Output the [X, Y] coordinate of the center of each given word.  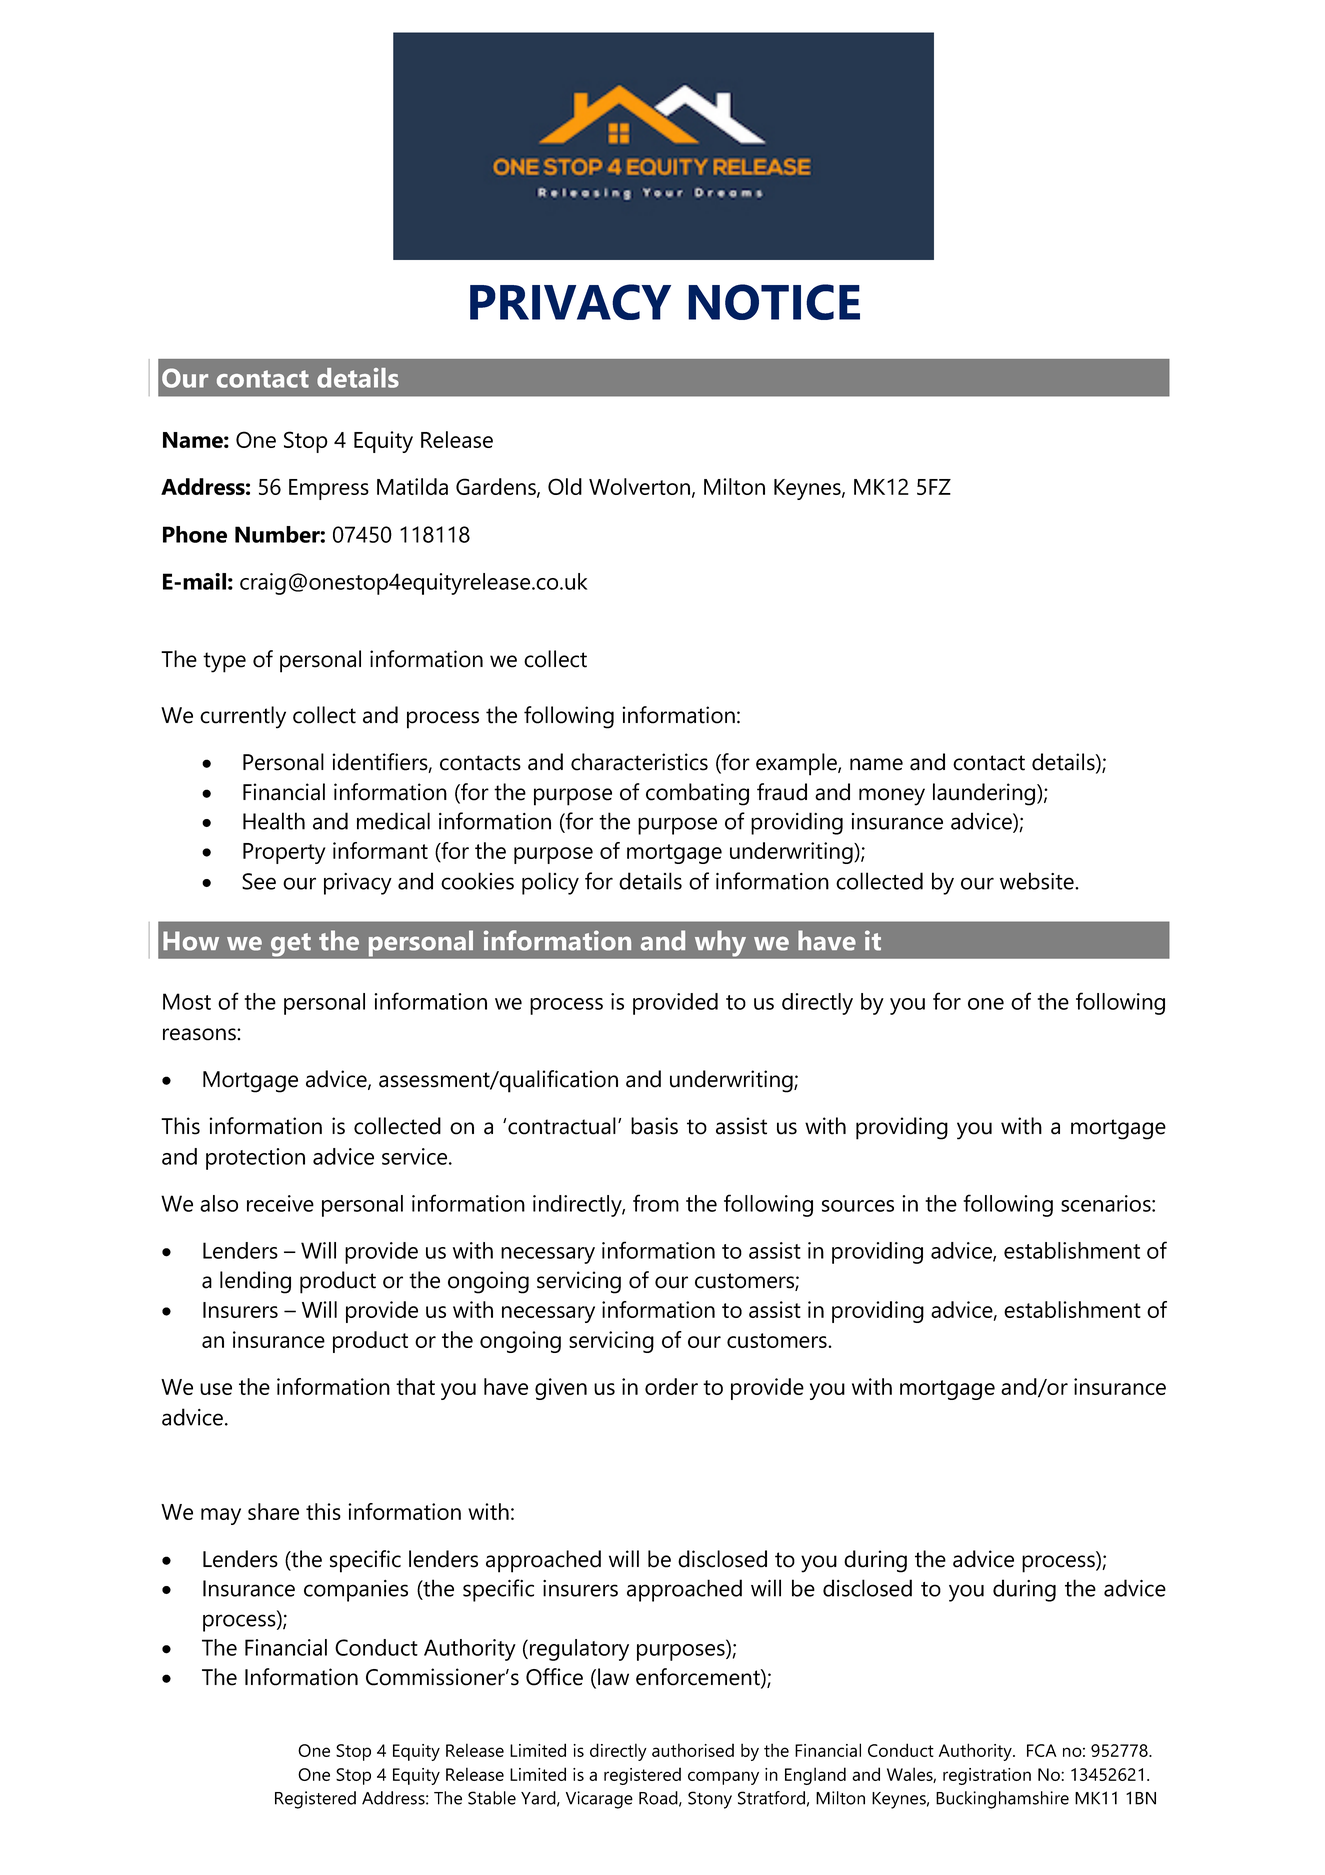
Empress [329, 489]
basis [654, 1126]
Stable [492, 1798]
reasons [200, 1034]
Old [565, 486]
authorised [693, 1750]
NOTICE [774, 302]
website [1038, 881]
